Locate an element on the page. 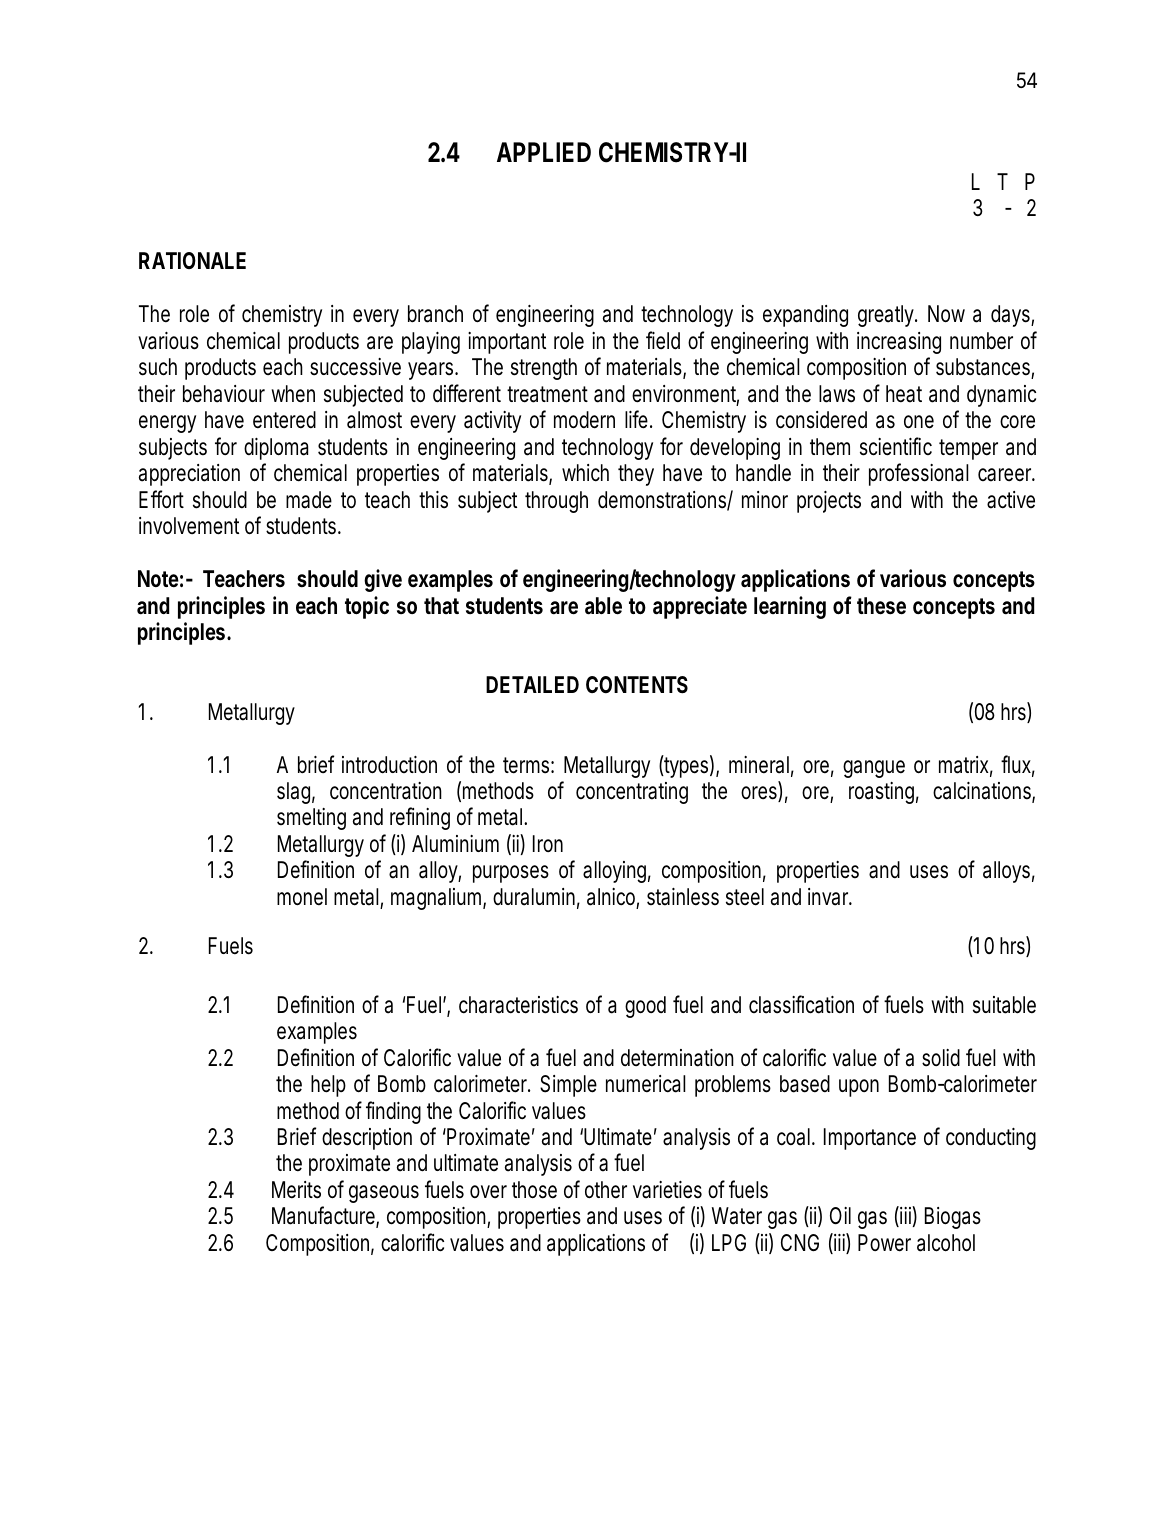  heat is located at coordinates (904, 394).
